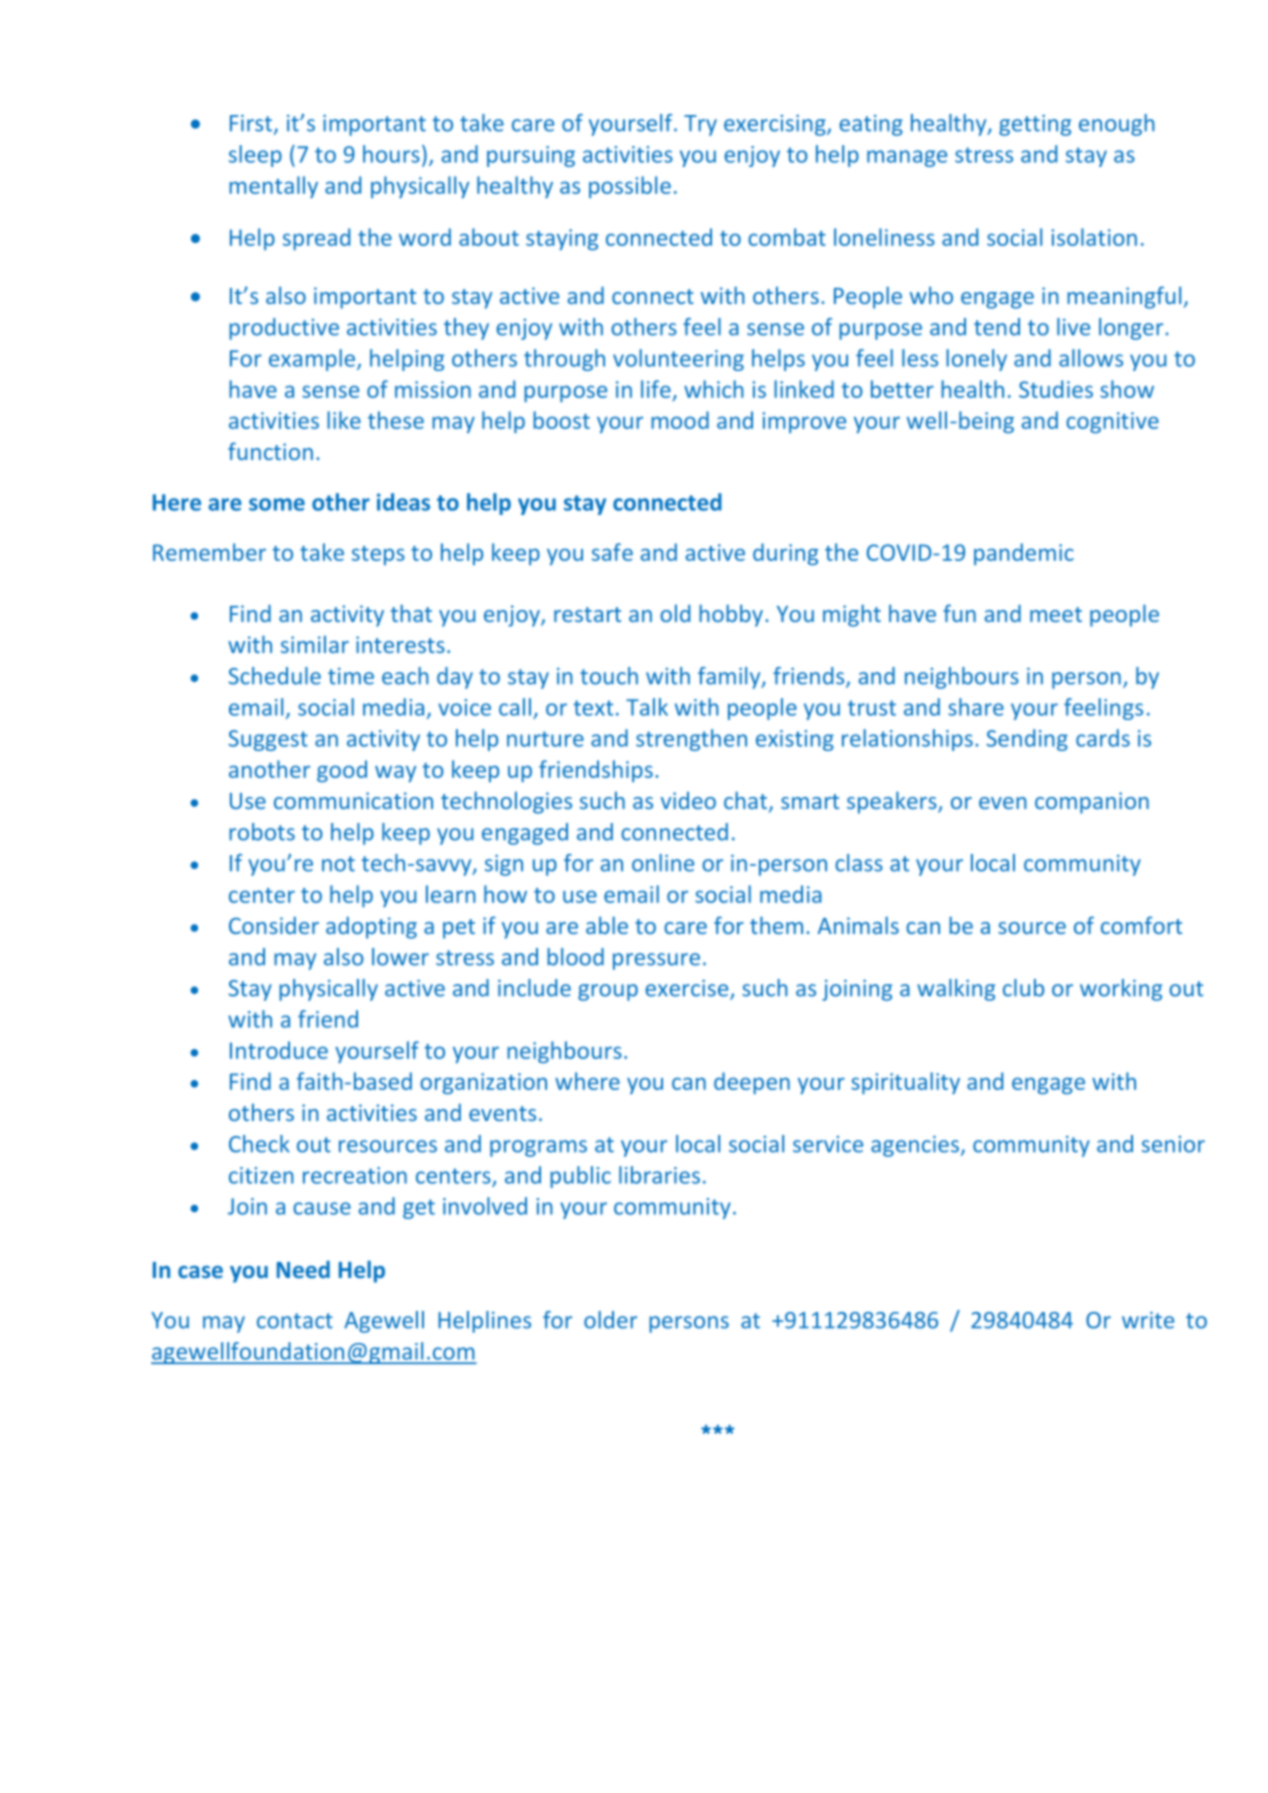 The image size is (1268, 1793). I want to click on Suggest, so click(268, 740).
